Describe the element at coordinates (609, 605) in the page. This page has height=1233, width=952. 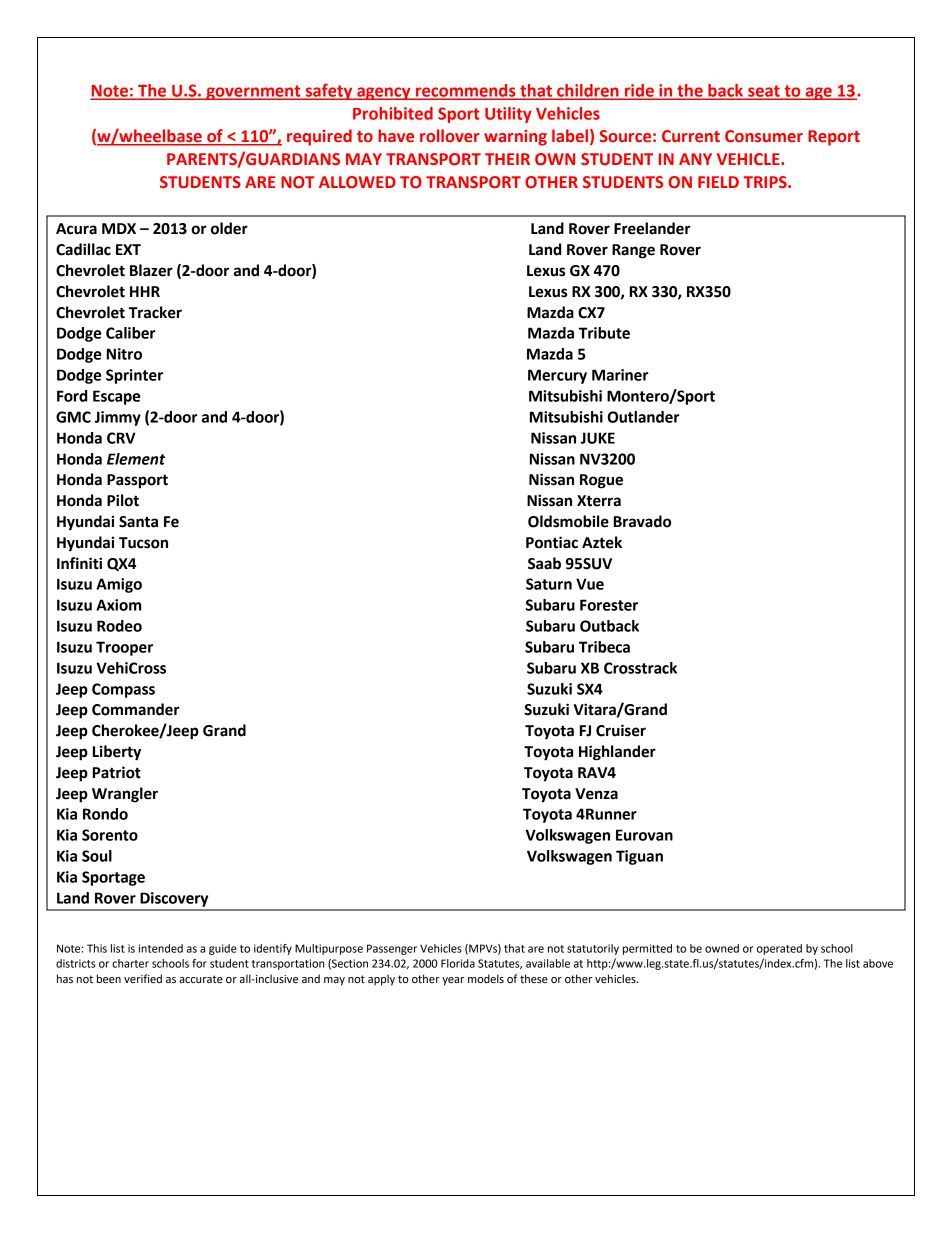
I see `Forester` at that location.
